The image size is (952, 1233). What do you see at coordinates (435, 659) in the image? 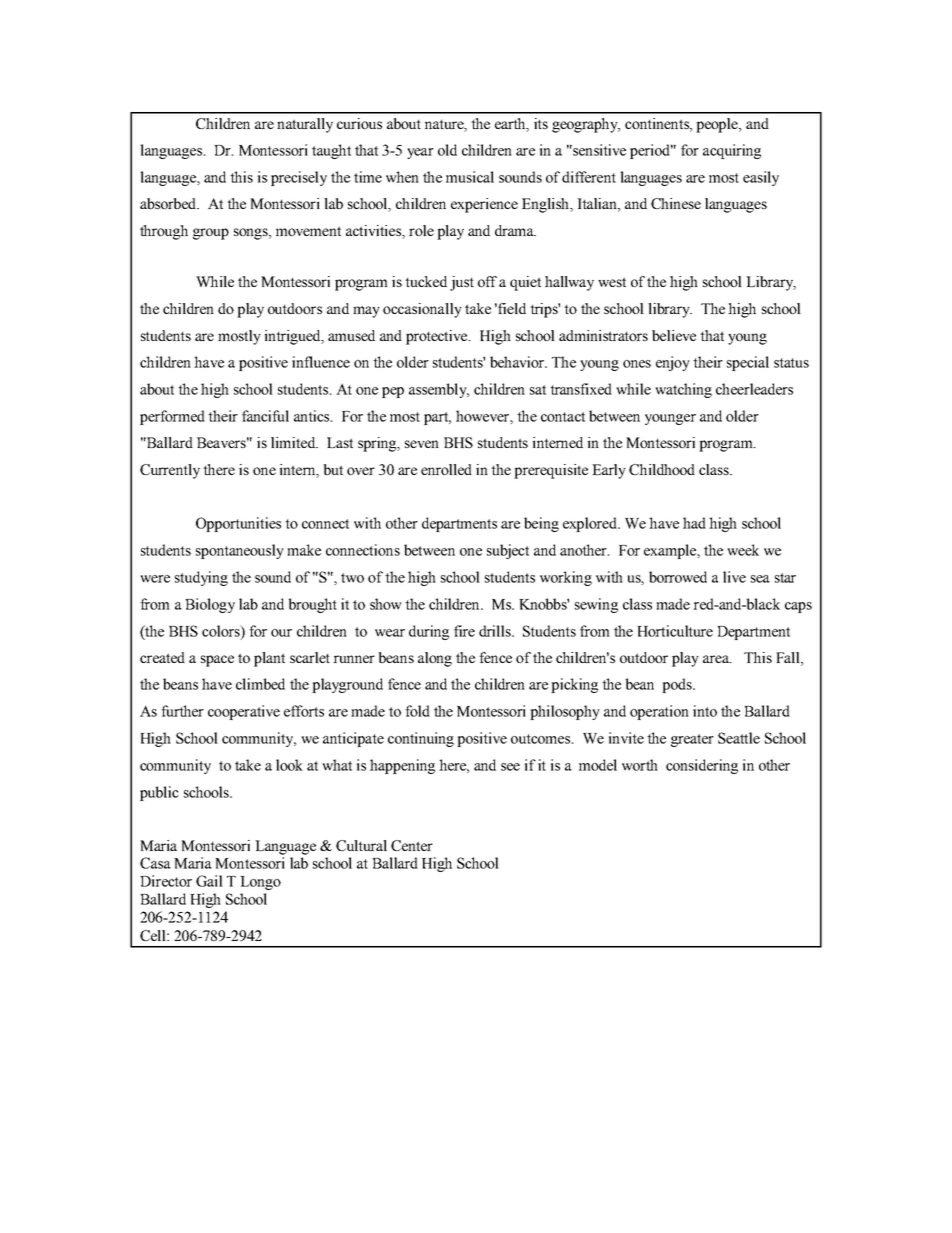
I see `along` at bounding box center [435, 659].
